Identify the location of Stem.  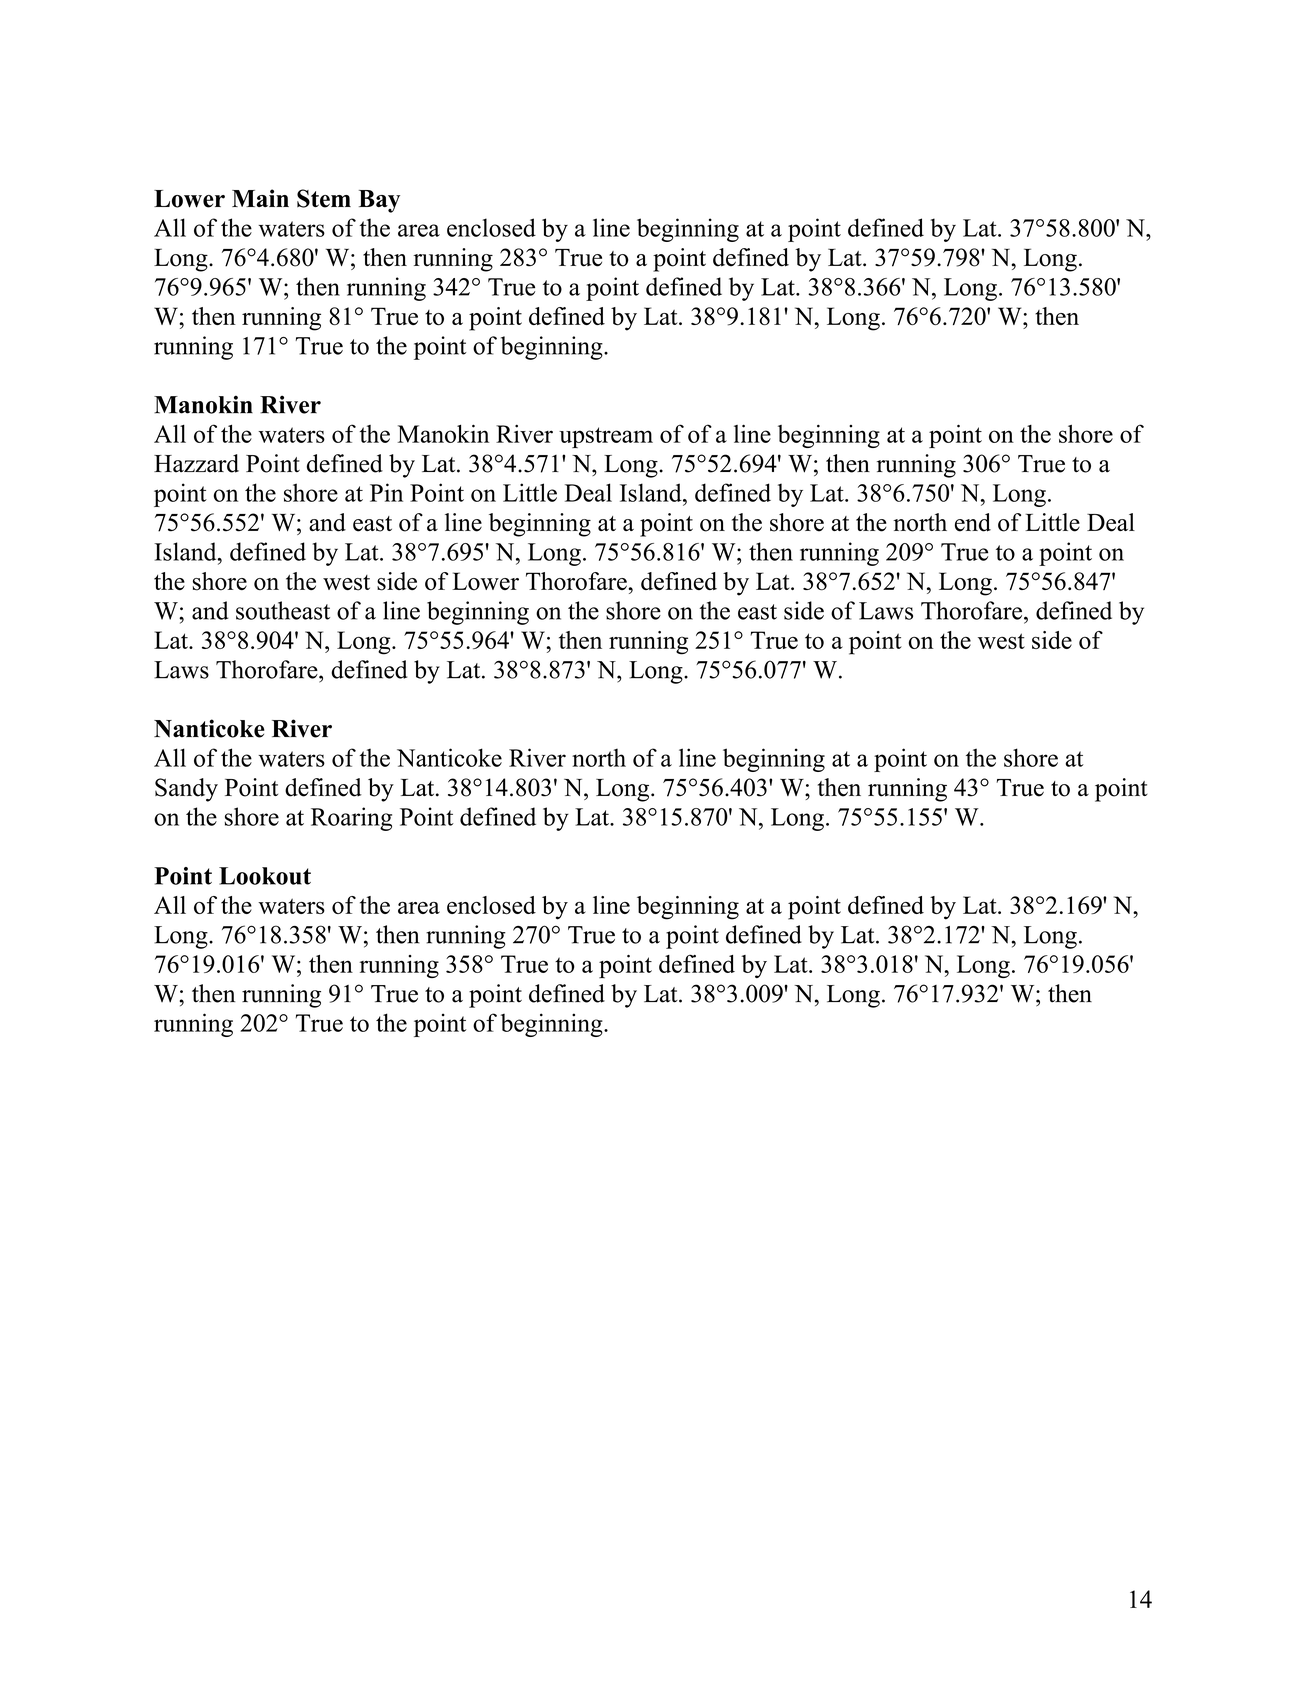
(324, 198).
